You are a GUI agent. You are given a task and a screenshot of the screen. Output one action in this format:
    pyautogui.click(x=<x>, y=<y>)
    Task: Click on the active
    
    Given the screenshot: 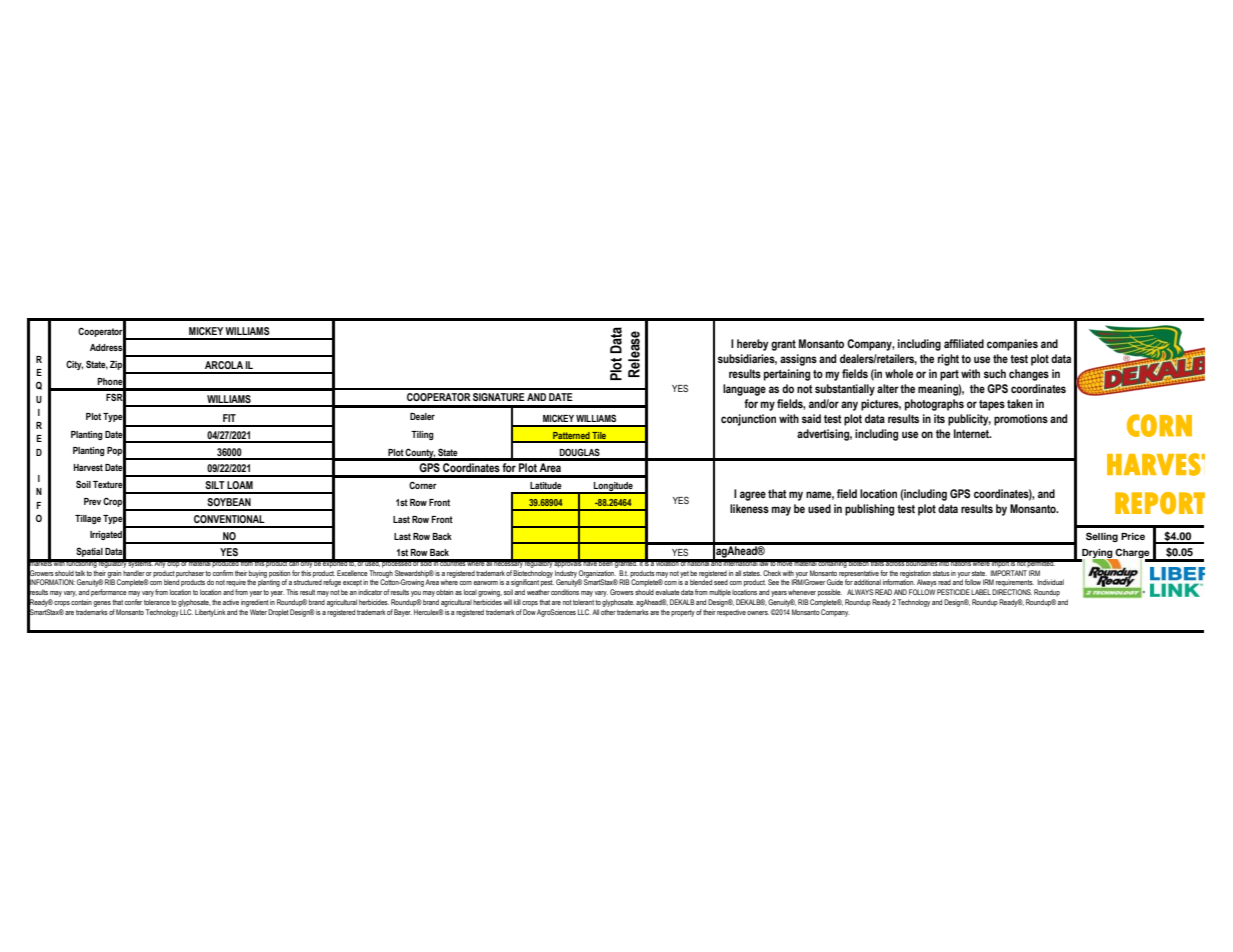 What is the action you would take?
    pyautogui.click(x=231, y=602)
